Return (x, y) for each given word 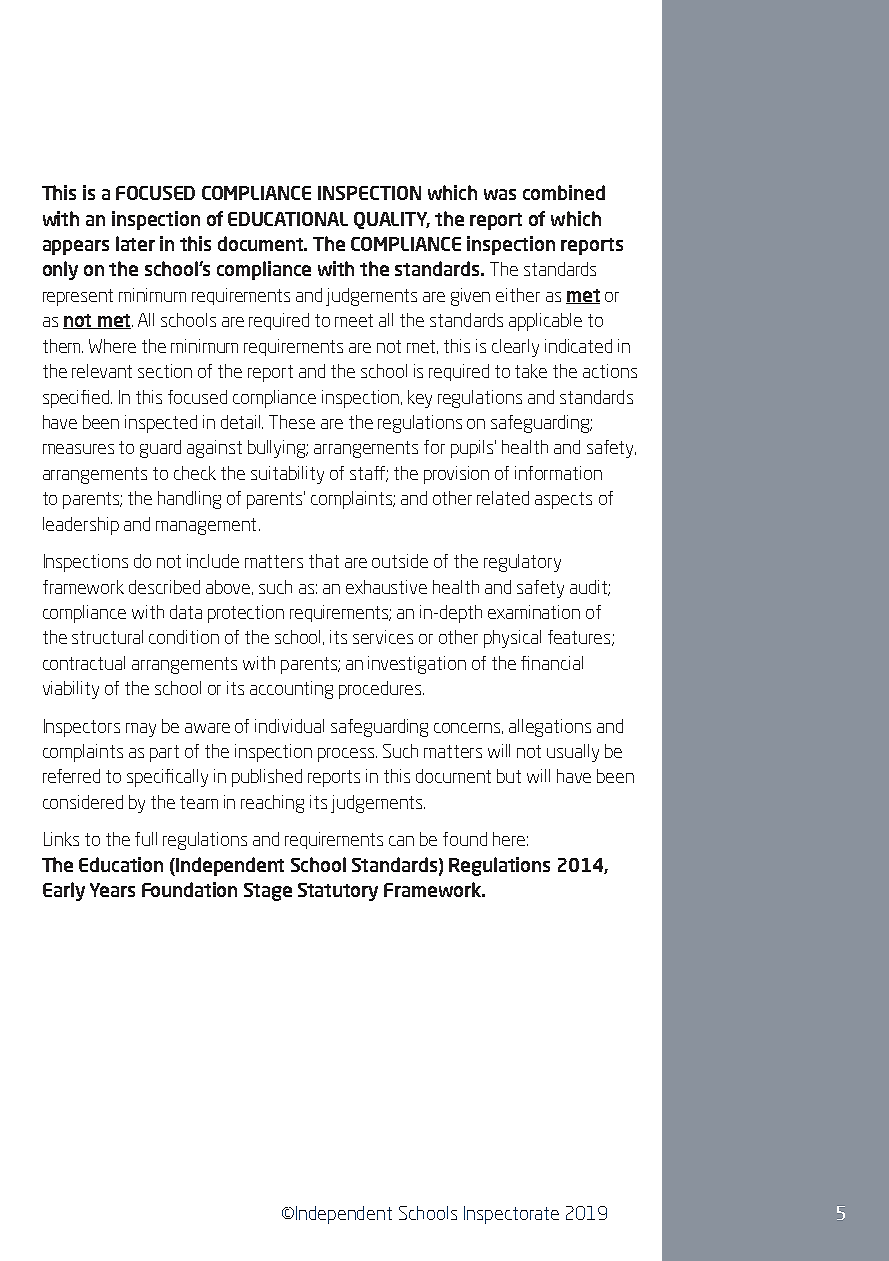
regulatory (522, 563)
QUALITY (392, 220)
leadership (81, 526)
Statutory (338, 892)
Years (112, 890)
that (324, 561)
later (135, 243)
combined (564, 192)
